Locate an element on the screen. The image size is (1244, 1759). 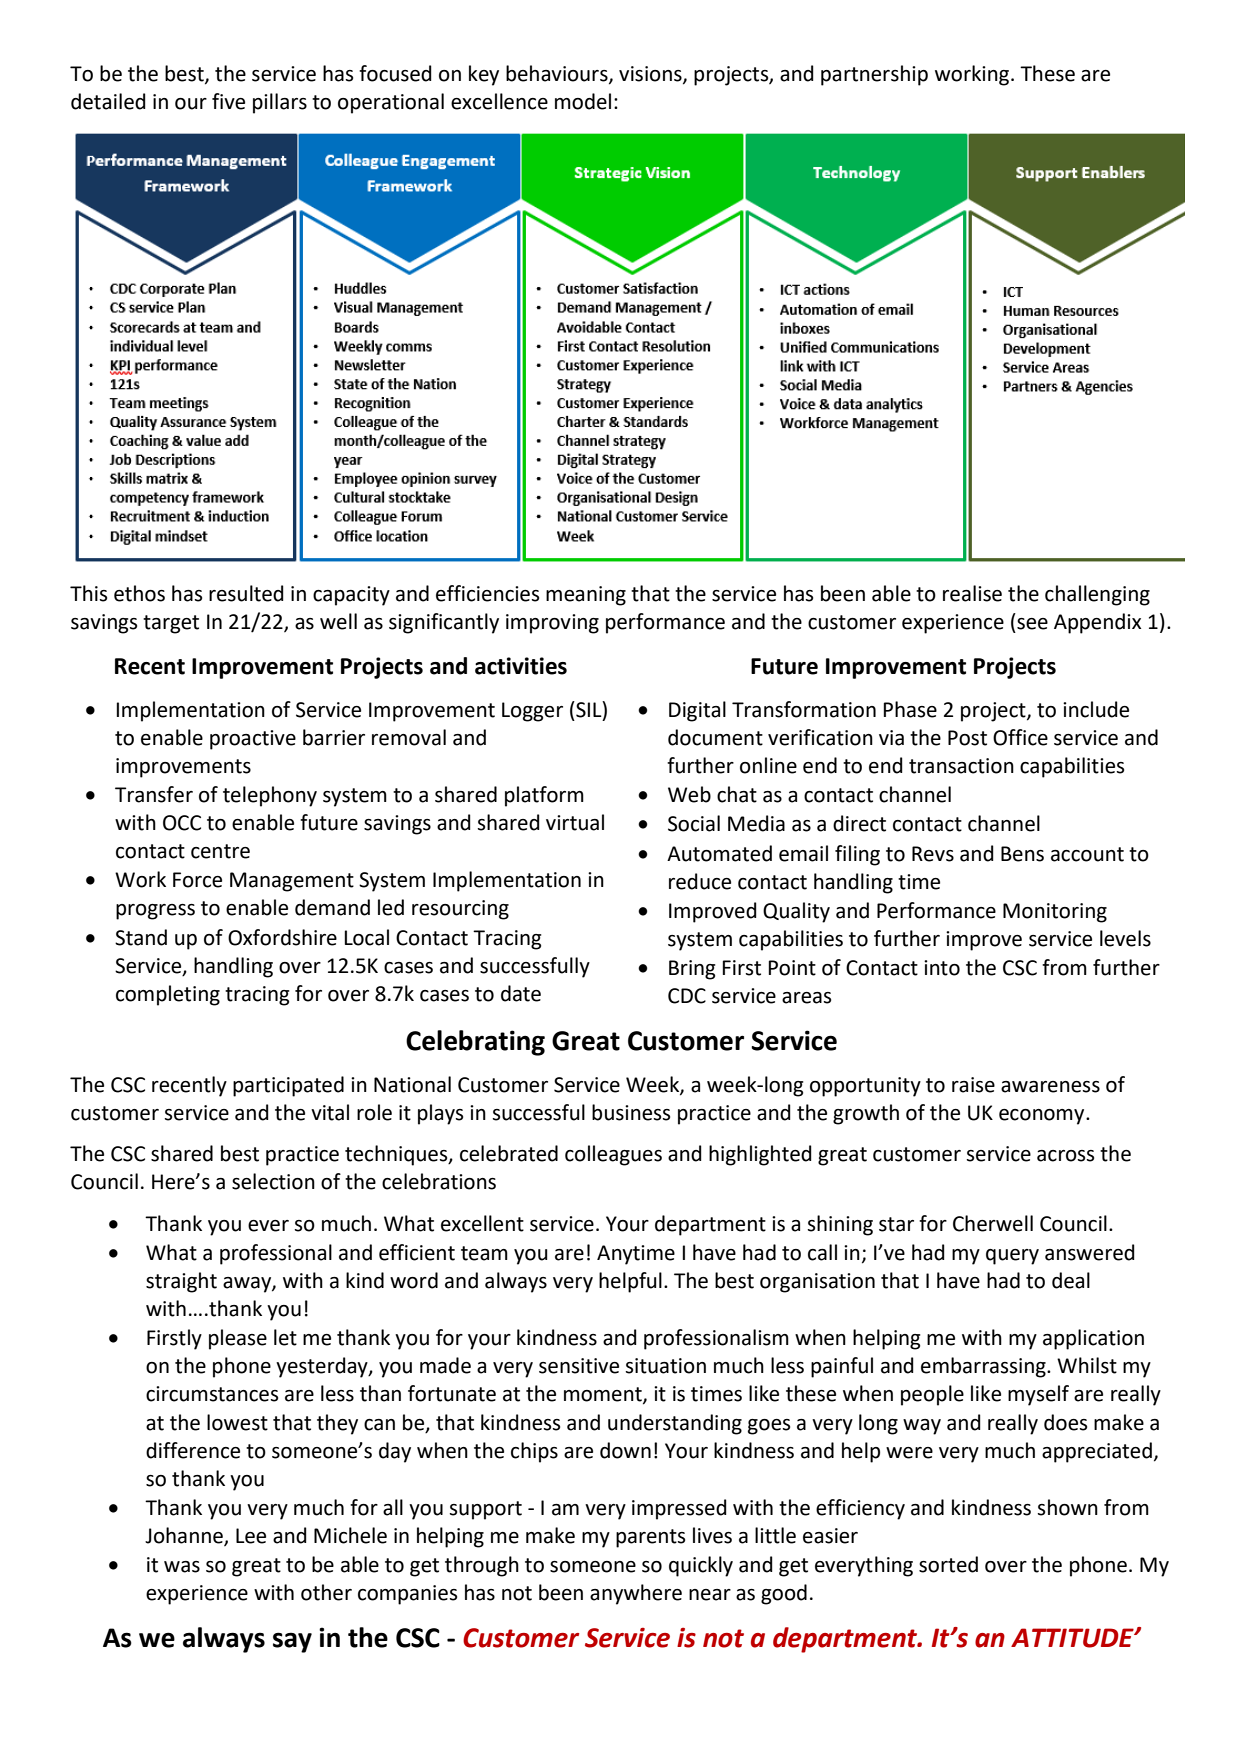
resulted is located at coordinates (246, 593).
